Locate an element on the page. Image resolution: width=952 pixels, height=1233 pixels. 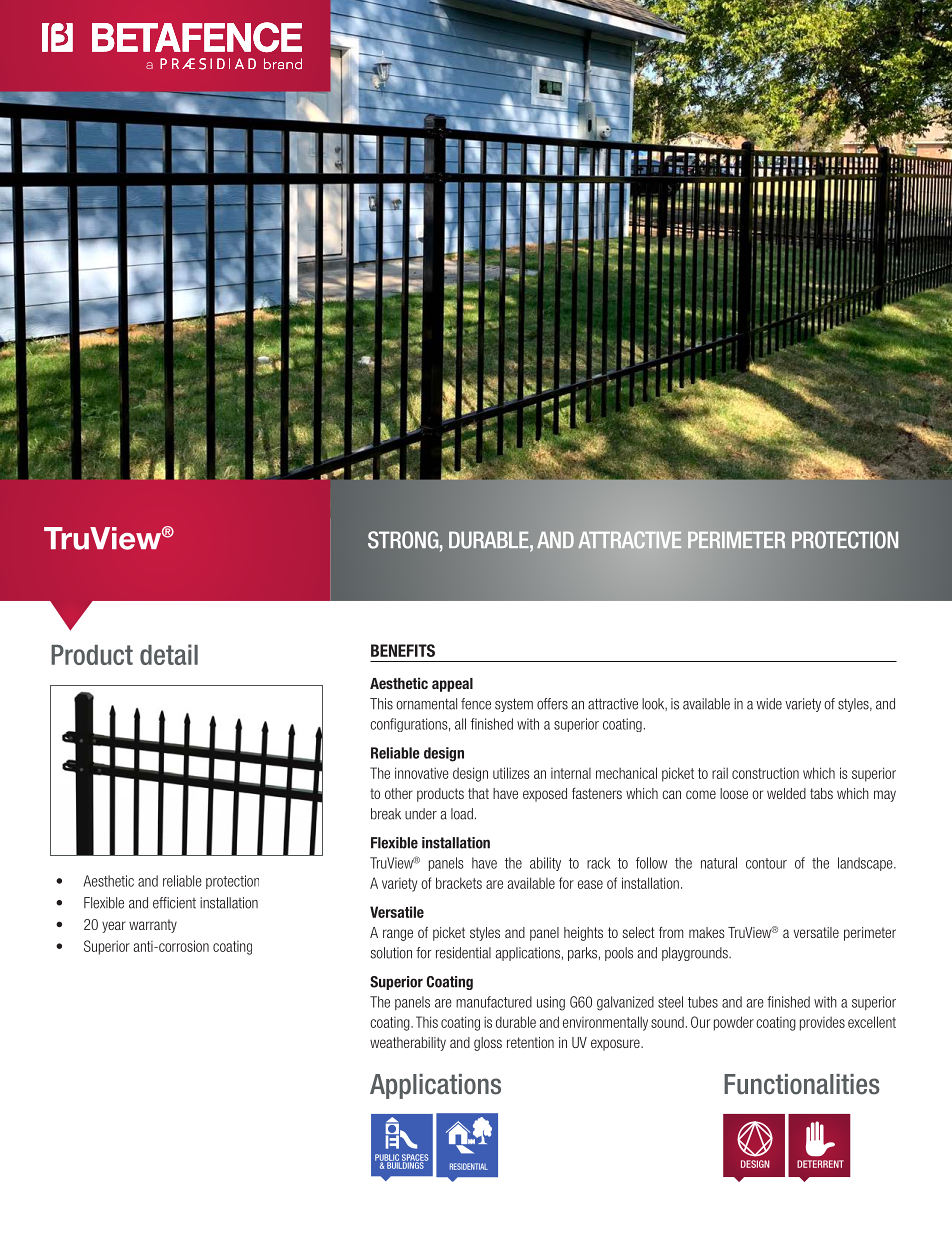
appeal is located at coordinates (452, 685).
